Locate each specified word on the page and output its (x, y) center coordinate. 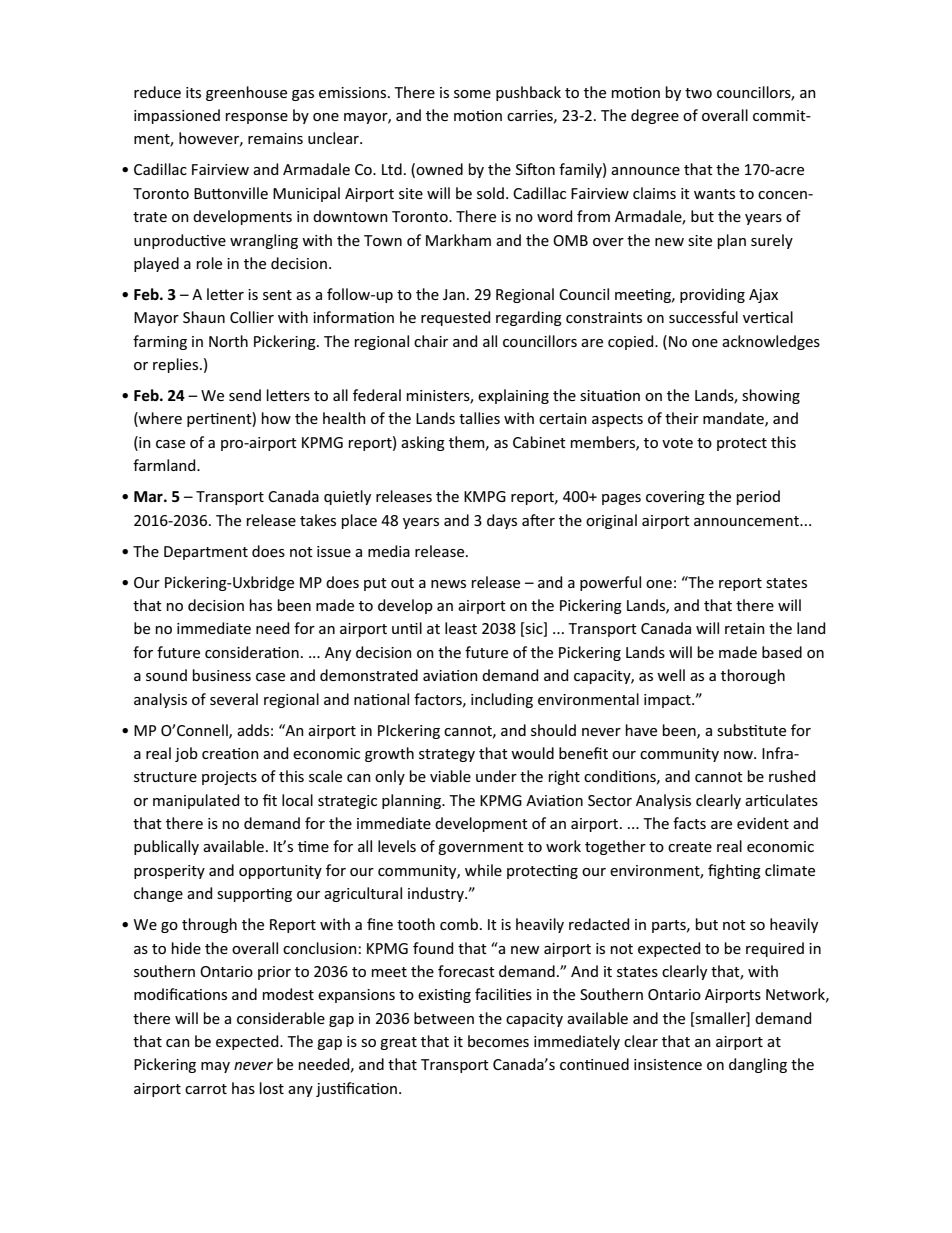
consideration (252, 652)
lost (272, 1088)
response (257, 118)
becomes (498, 1041)
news (448, 584)
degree (655, 116)
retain (745, 628)
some (472, 94)
